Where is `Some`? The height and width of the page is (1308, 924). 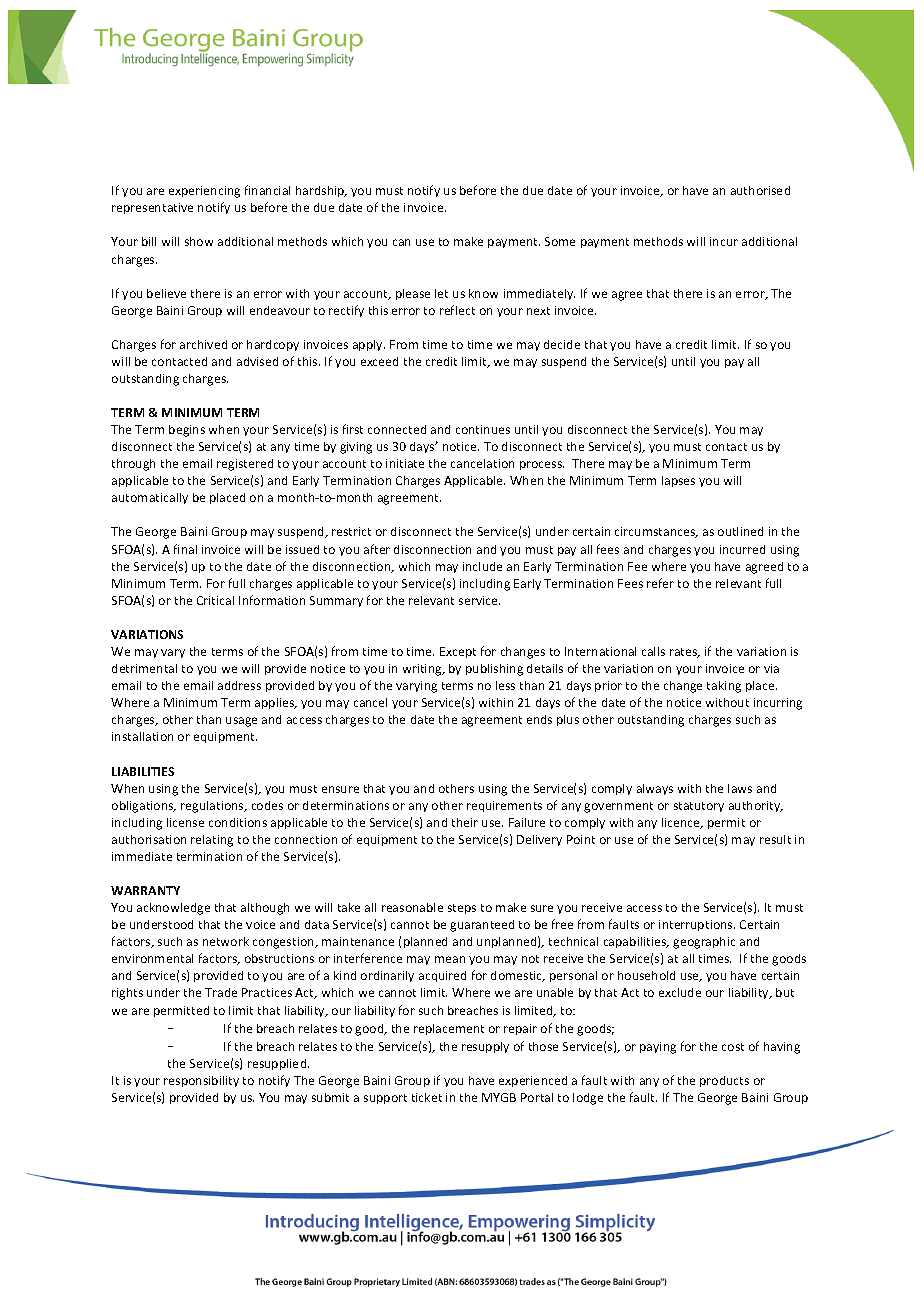
Some is located at coordinates (560, 241).
